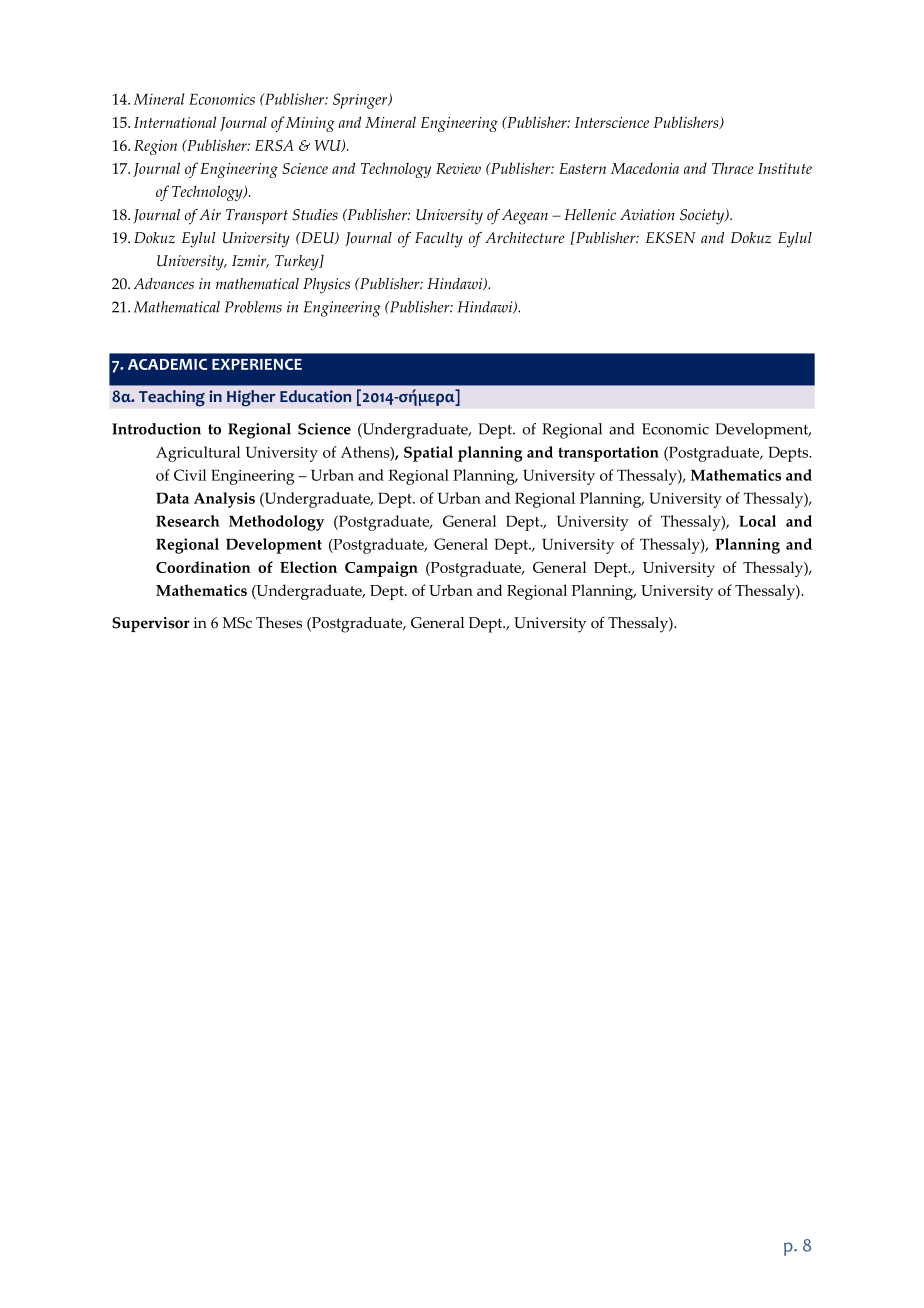 Image resolution: width=924 pixels, height=1308 pixels. Describe the element at coordinates (439, 240) in the page. I see `Faculty` at that location.
